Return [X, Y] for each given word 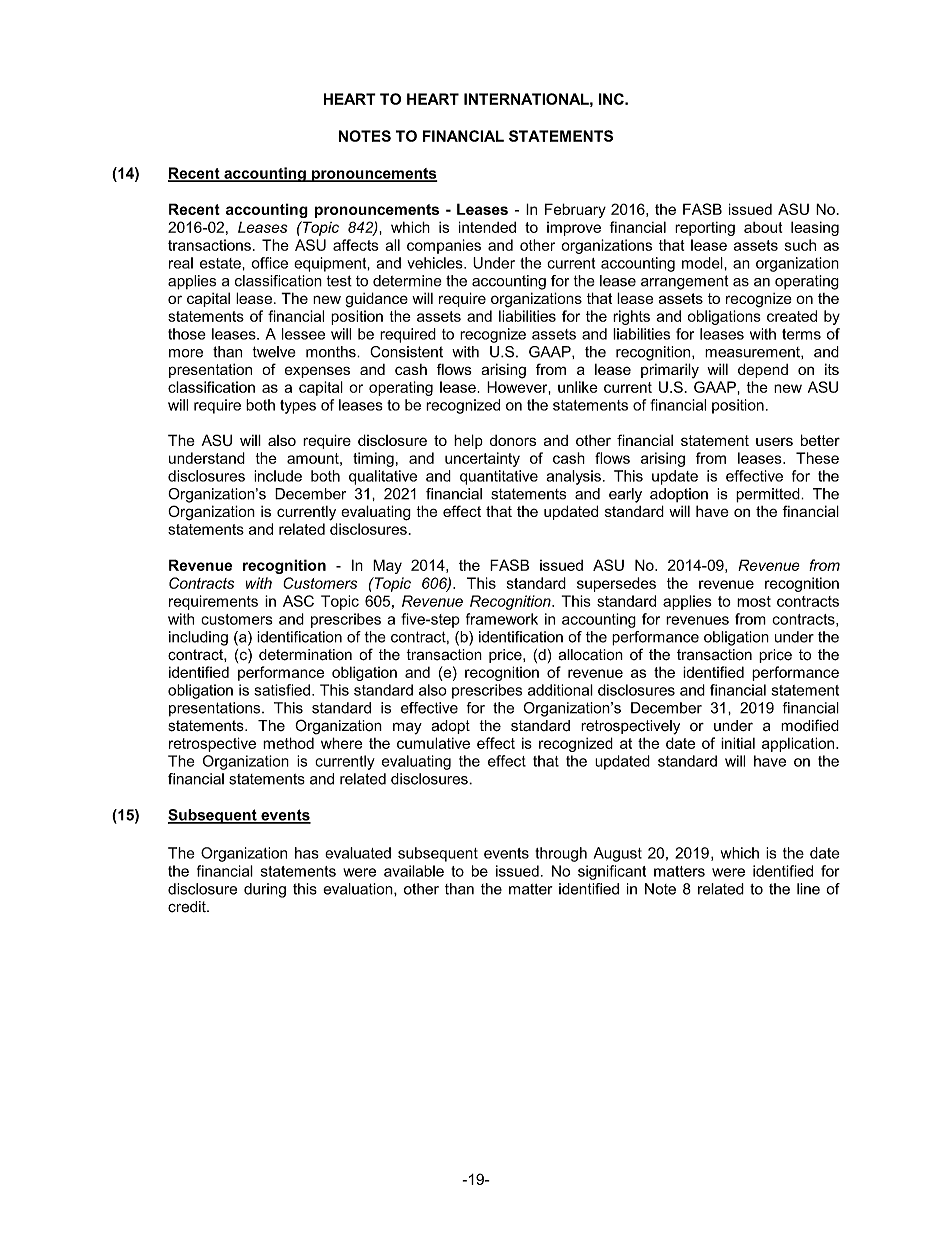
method [288, 743]
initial [738, 743]
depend [763, 370]
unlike [578, 387]
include [278, 476]
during [265, 890]
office [269, 263]
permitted [769, 495]
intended [487, 227]
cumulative [433, 743]
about [763, 227]
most [754, 601]
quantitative [499, 477]
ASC [298, 601]
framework [502, 619]
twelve [274, 352]
